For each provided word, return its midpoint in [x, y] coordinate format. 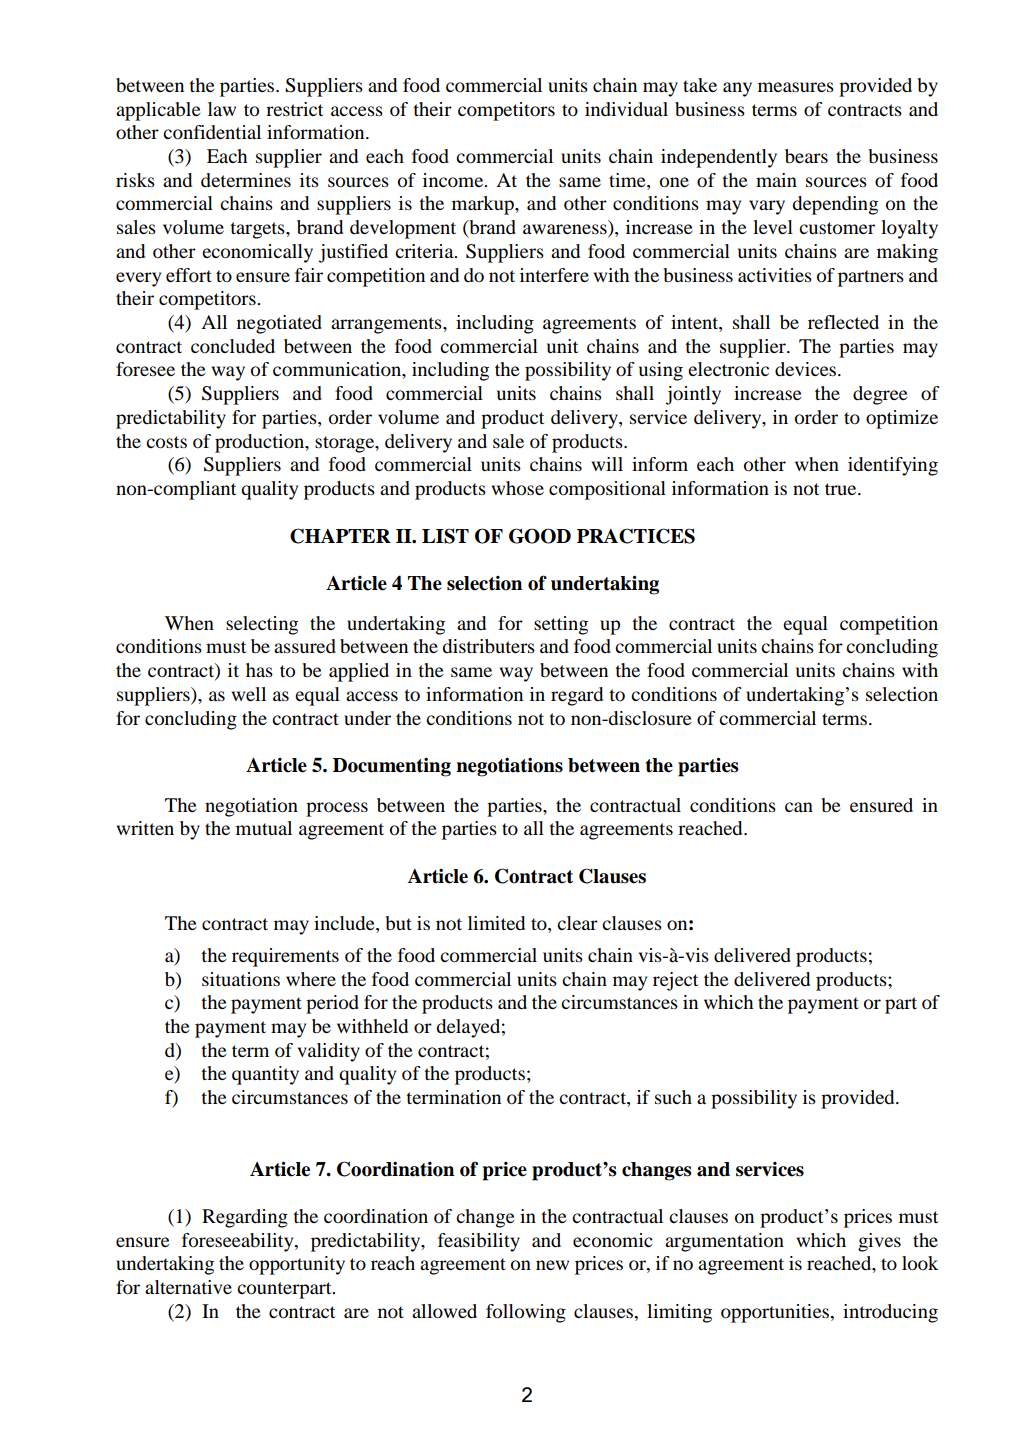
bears [806, 156]
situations [241, 979]
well [249, 694]
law [222, 109]
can [799, 807]
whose [518, 488]
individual [626, 109]
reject [675, 981]
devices [805, 369]
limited [496, 923]
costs [166, 442]
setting [561, 625]
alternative [188, 1287]
